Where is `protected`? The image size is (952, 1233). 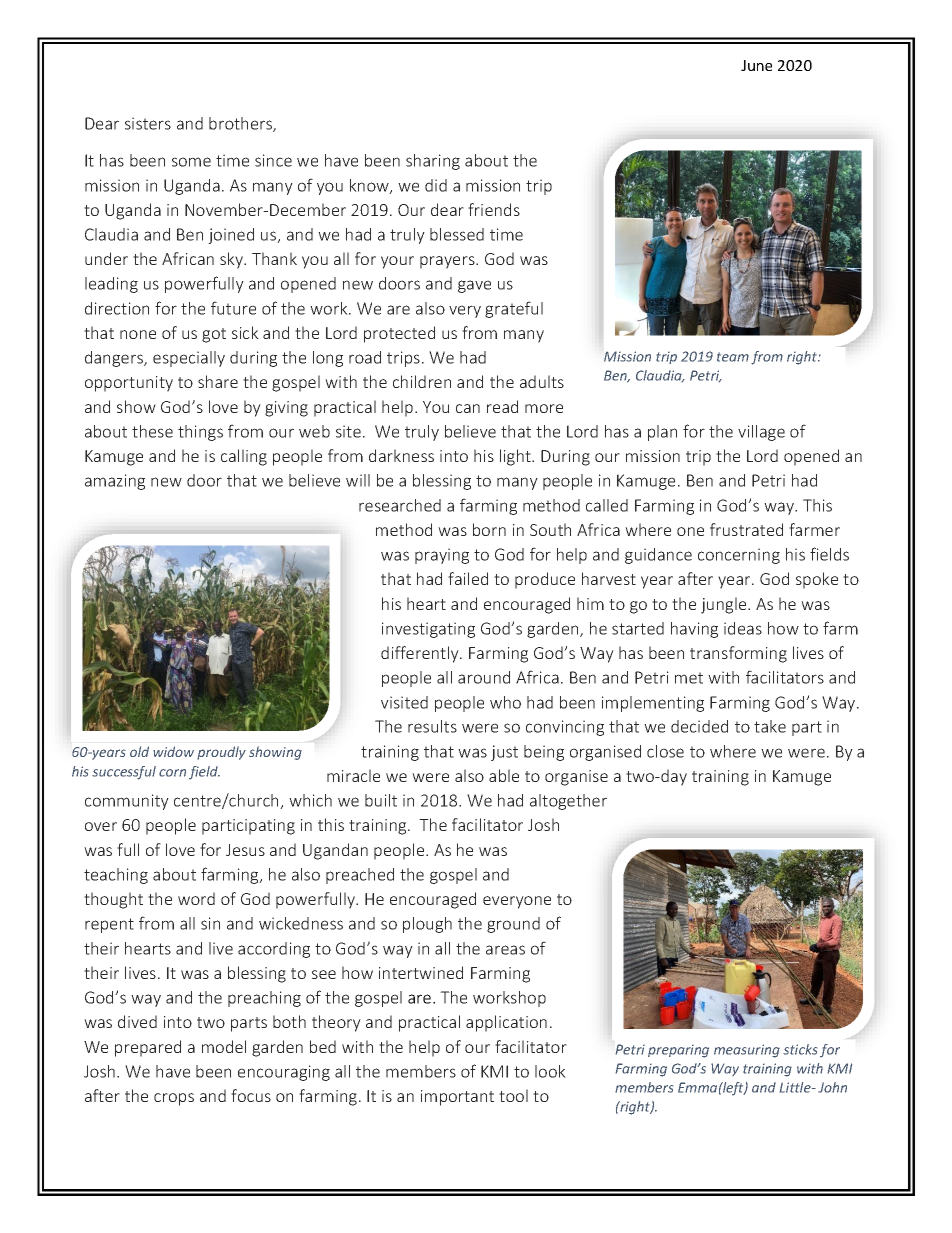 protected is located at coordinates (399, 334).
